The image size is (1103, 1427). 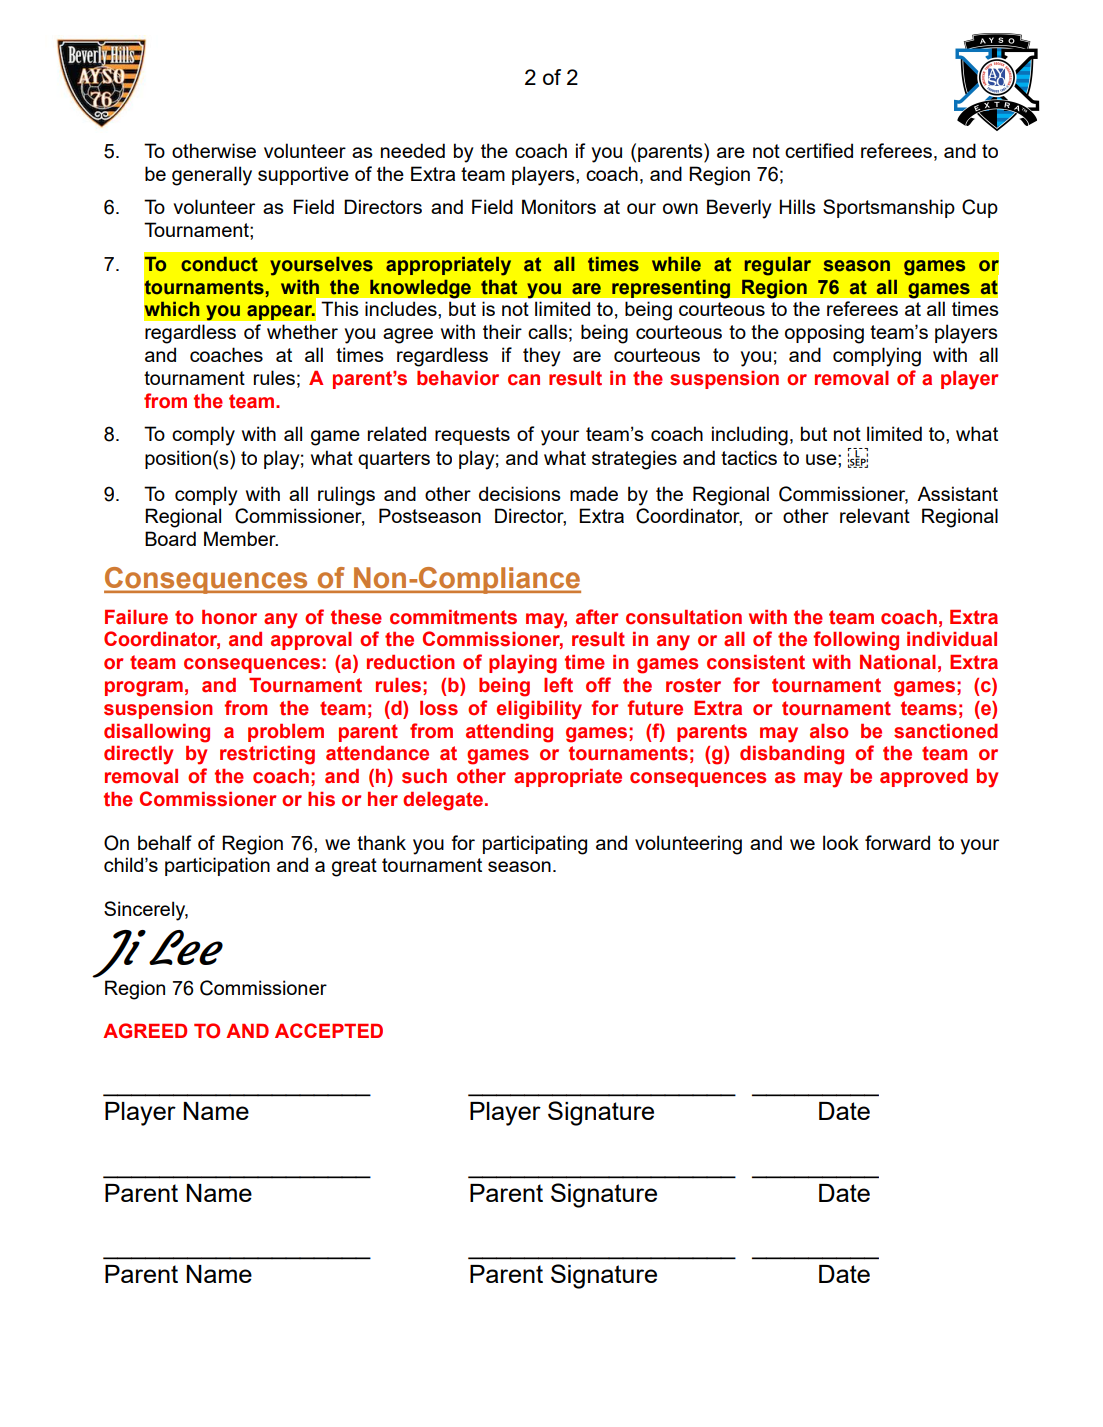 I want to click on Monitors, so click(x=559, y=206).
